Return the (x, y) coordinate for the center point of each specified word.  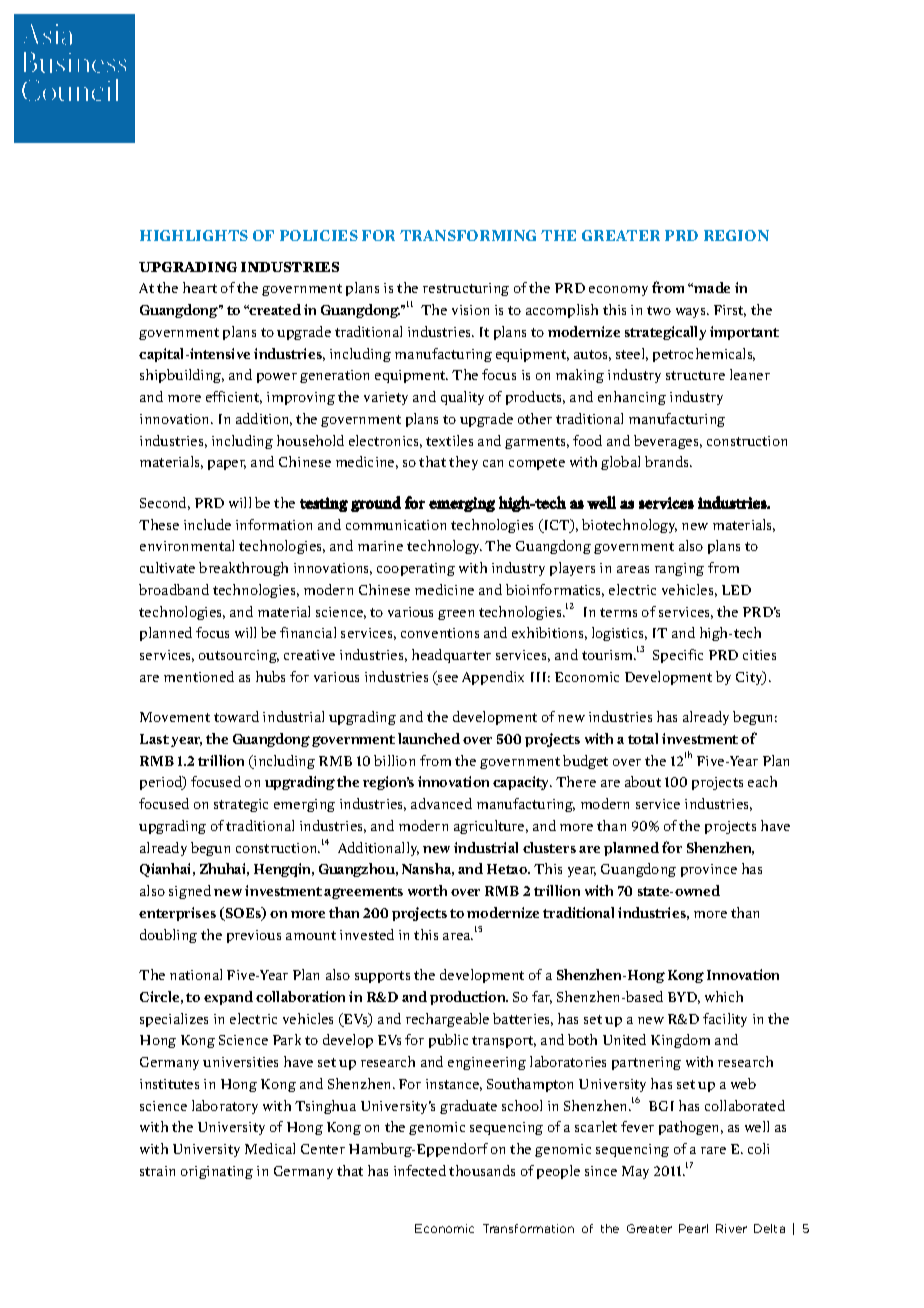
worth (427, 890)
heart (200, 287)
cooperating (416, 569)
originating (217, 1172)
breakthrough (243, 569)
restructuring (466, 289)
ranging (679, 569)
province (709, 870)
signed (190, 892)
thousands (482, 1170)
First (730, 311)
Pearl (693, 1228)
